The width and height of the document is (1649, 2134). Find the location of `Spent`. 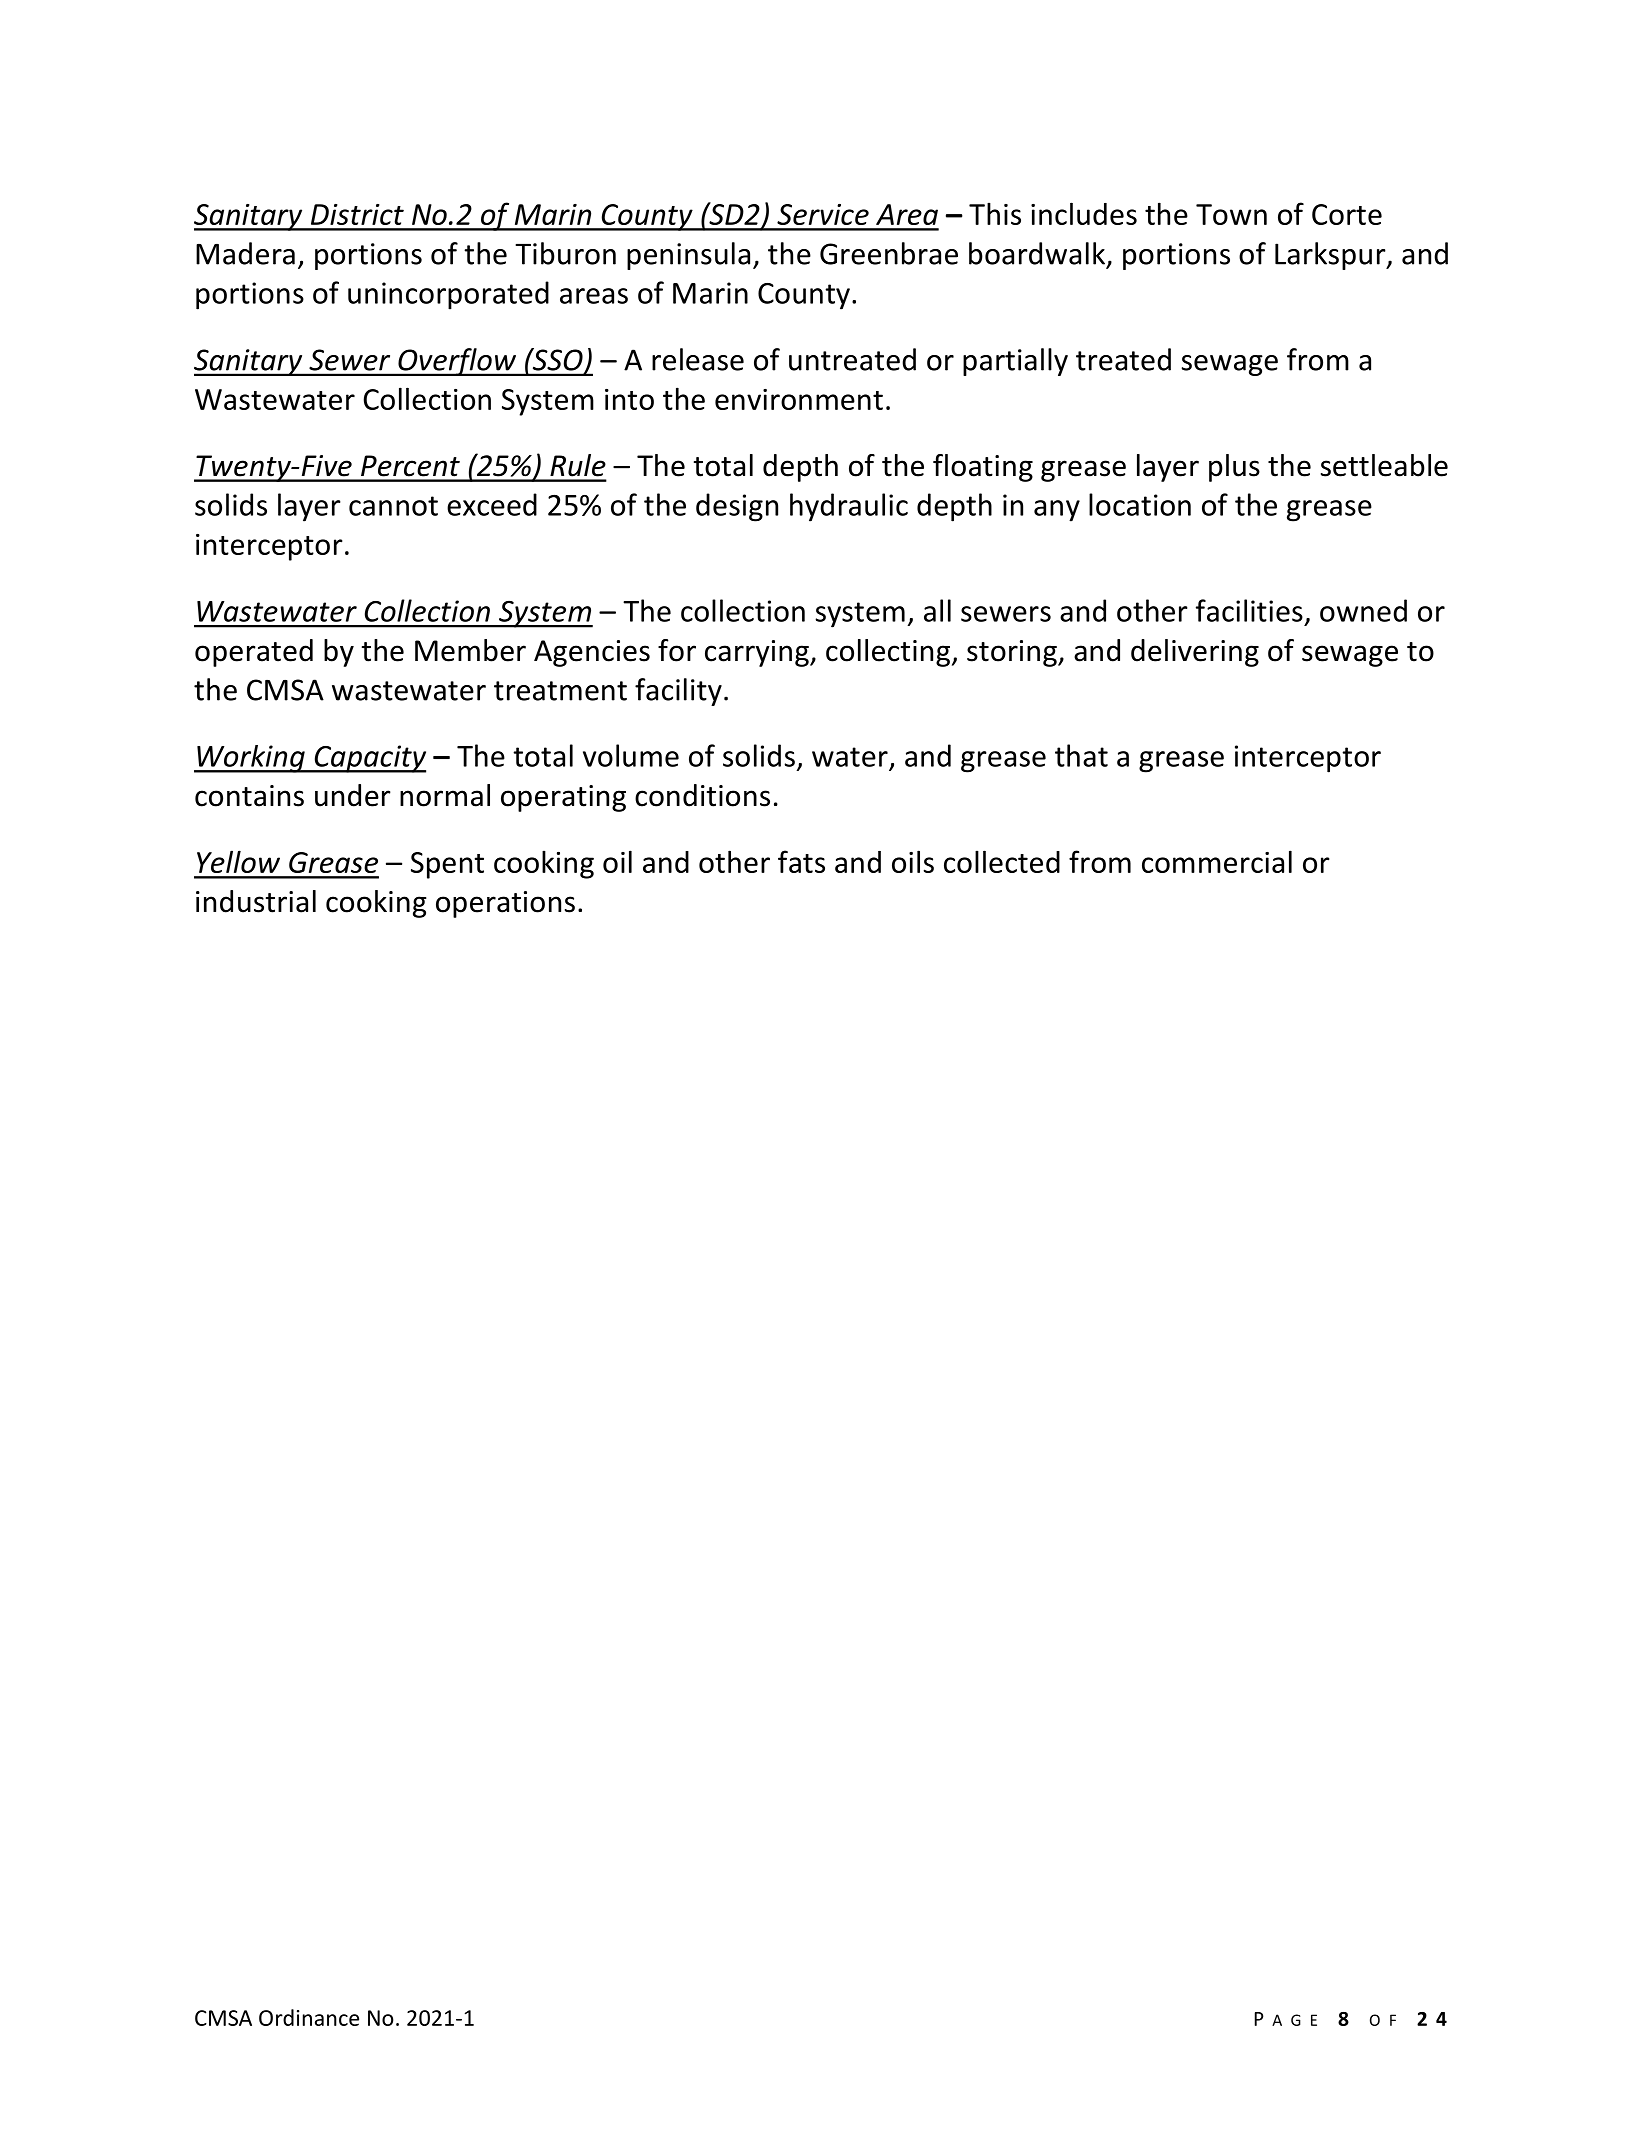

Spent is located at coordinates (447, 865).
